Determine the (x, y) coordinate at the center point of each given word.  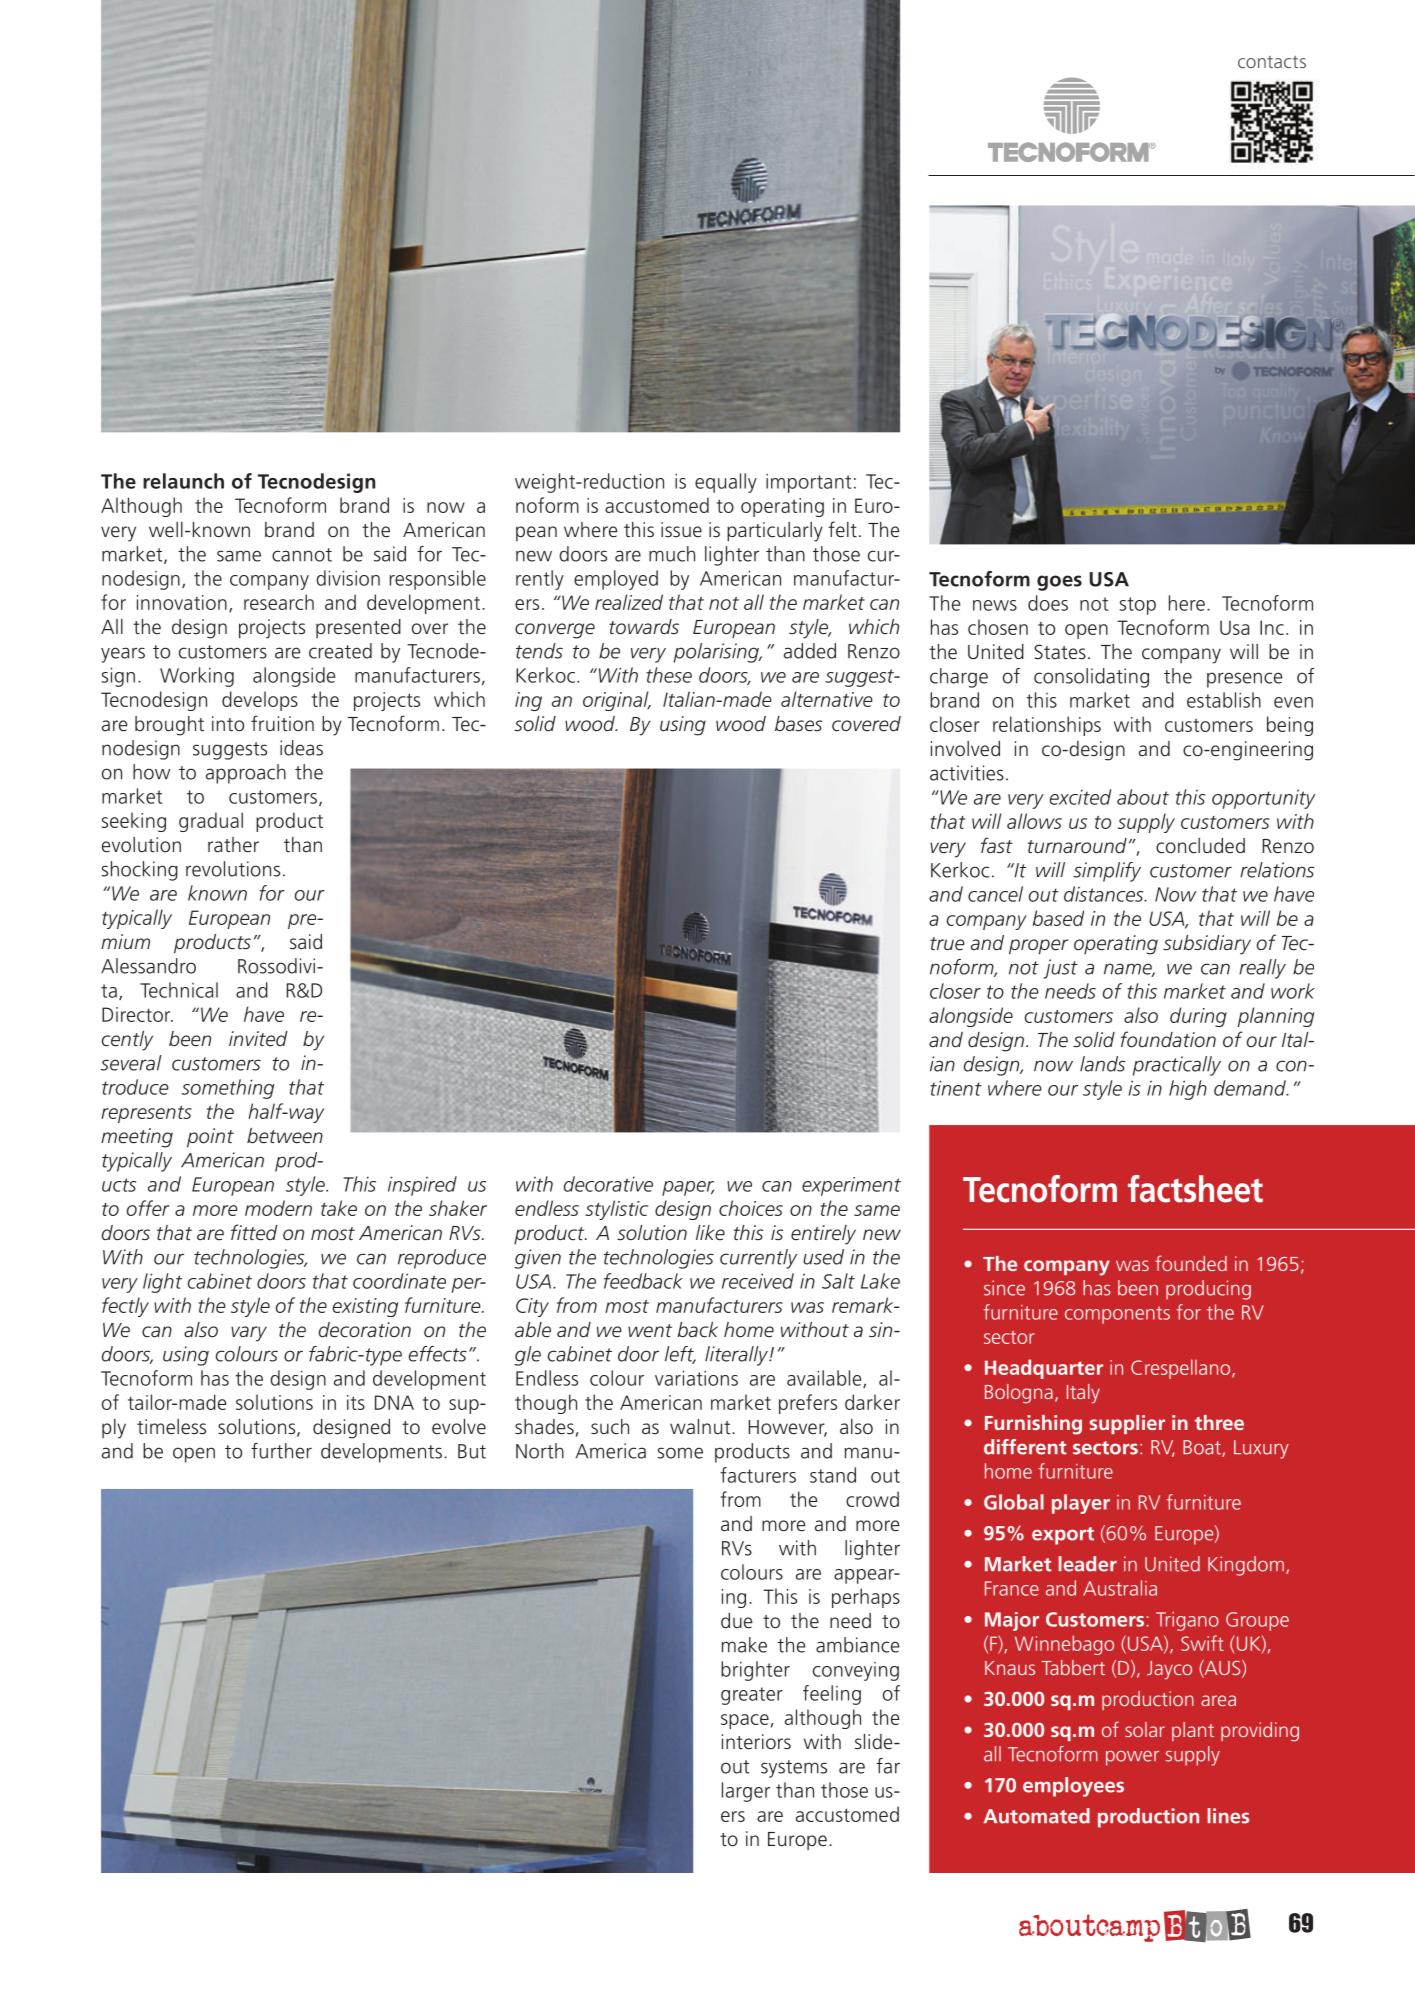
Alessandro (148, 966)
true (947, 944)
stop (1137, 606)
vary (249, 1334)
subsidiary (1207, 945)
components (1117, 1315)
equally (726, 483)
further (281, 1451)
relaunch (183, 481)
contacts (1272, 62)
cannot (302, 555)
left (680, 1355)
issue (681, 530)
